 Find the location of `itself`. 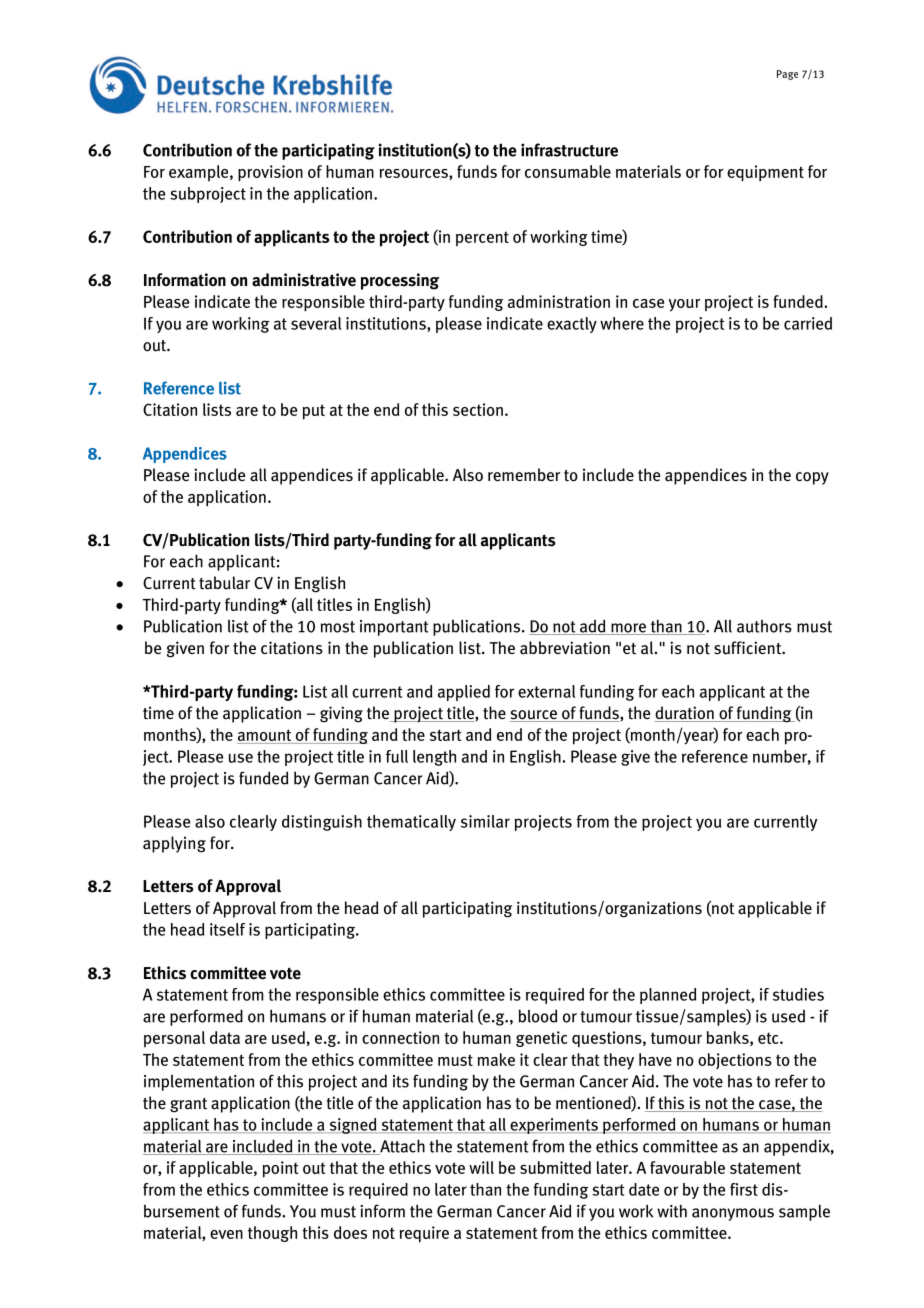

itself is located at coordinates (227, 929).
